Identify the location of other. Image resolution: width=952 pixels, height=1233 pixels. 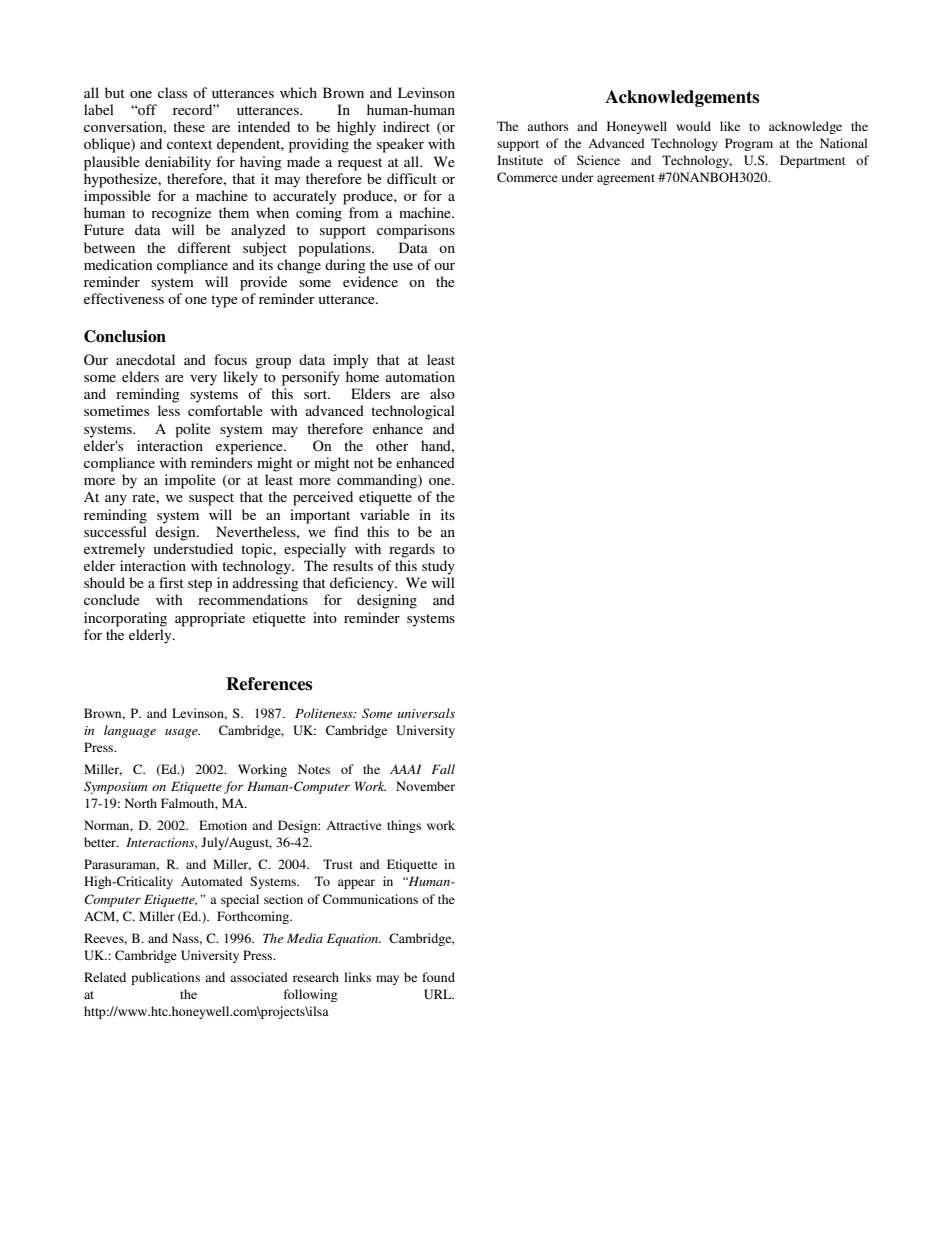
(392, 445).
